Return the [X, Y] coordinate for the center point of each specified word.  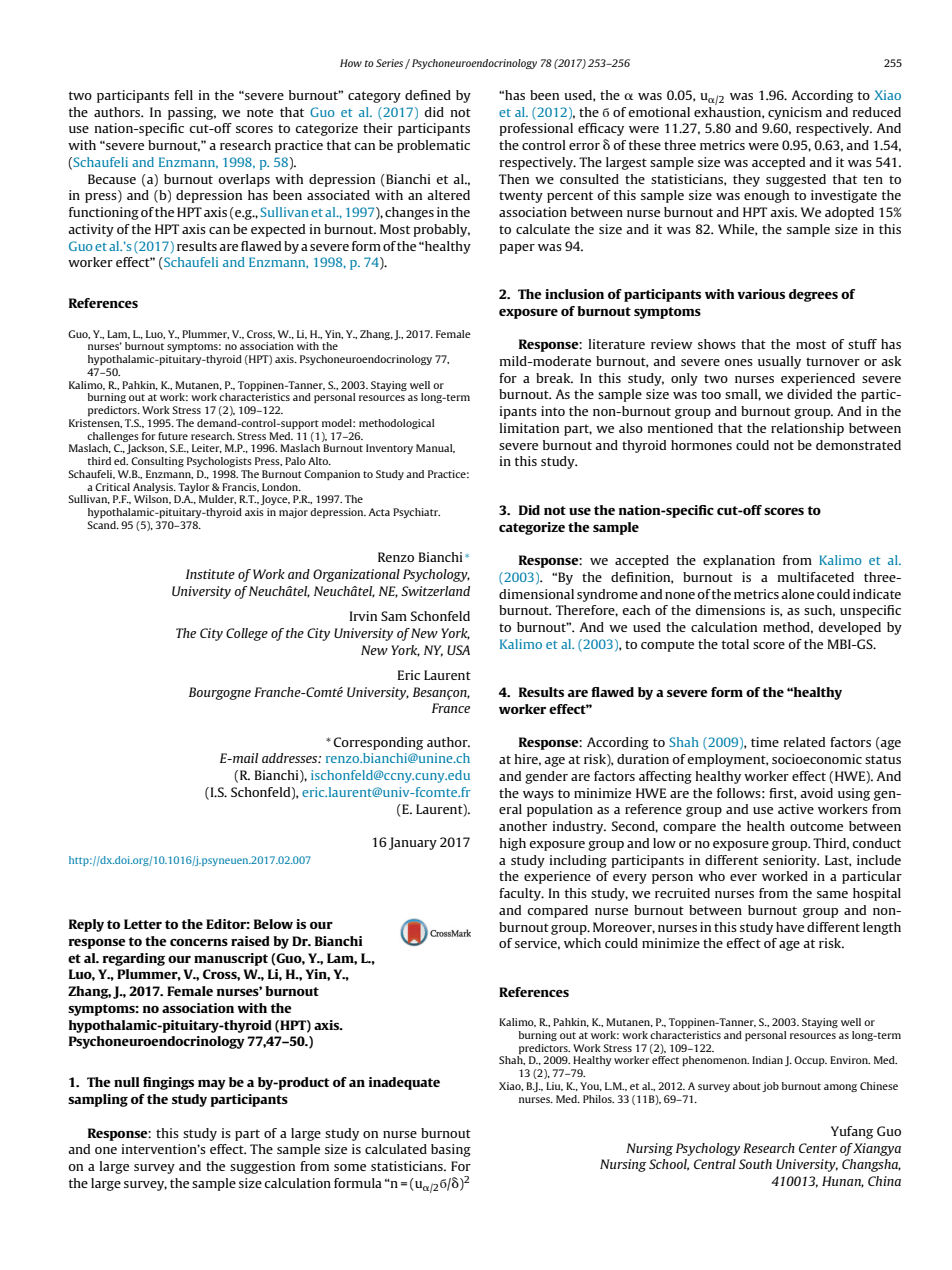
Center [818, 1148]
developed [850, 628]
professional [536, 129]
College [247, 634]
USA [458, 650]
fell [183, 95]
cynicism [795, 113]
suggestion [262, 1167]
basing [451, 1150]
